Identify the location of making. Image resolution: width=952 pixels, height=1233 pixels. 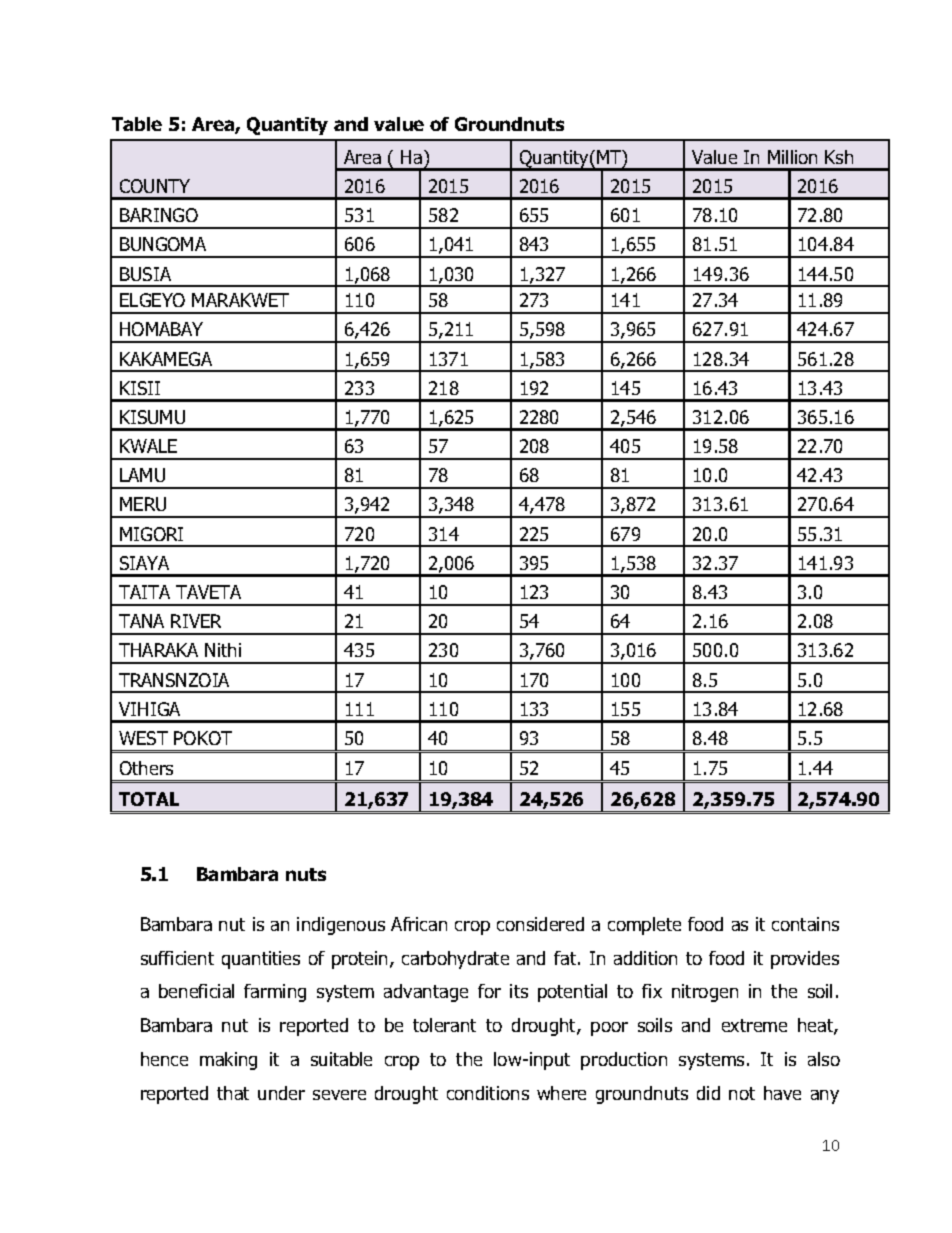
(228, 1061).
